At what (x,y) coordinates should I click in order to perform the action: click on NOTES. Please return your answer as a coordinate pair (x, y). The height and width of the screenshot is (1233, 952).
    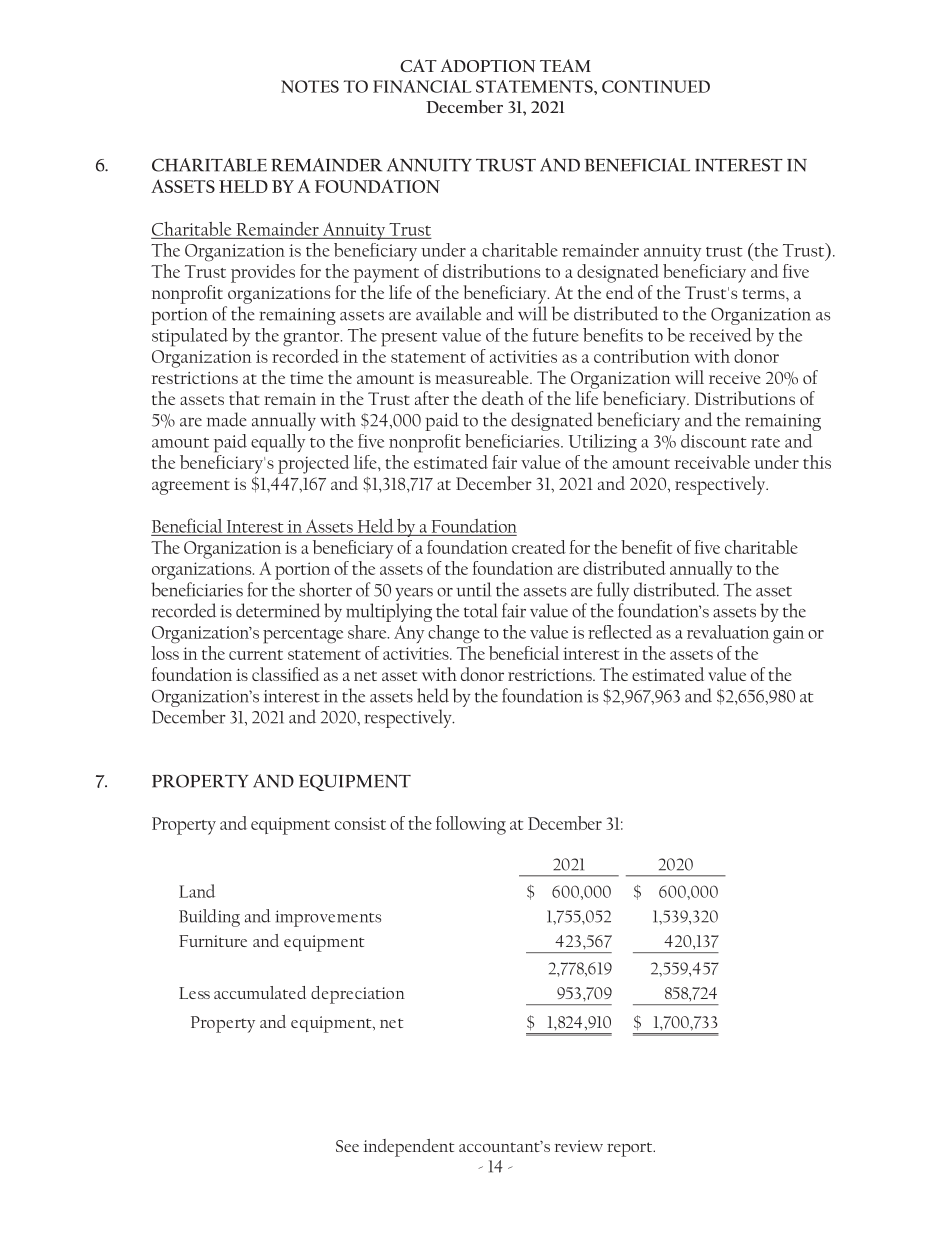
    Looking at the image, I should click on (310, 86).
